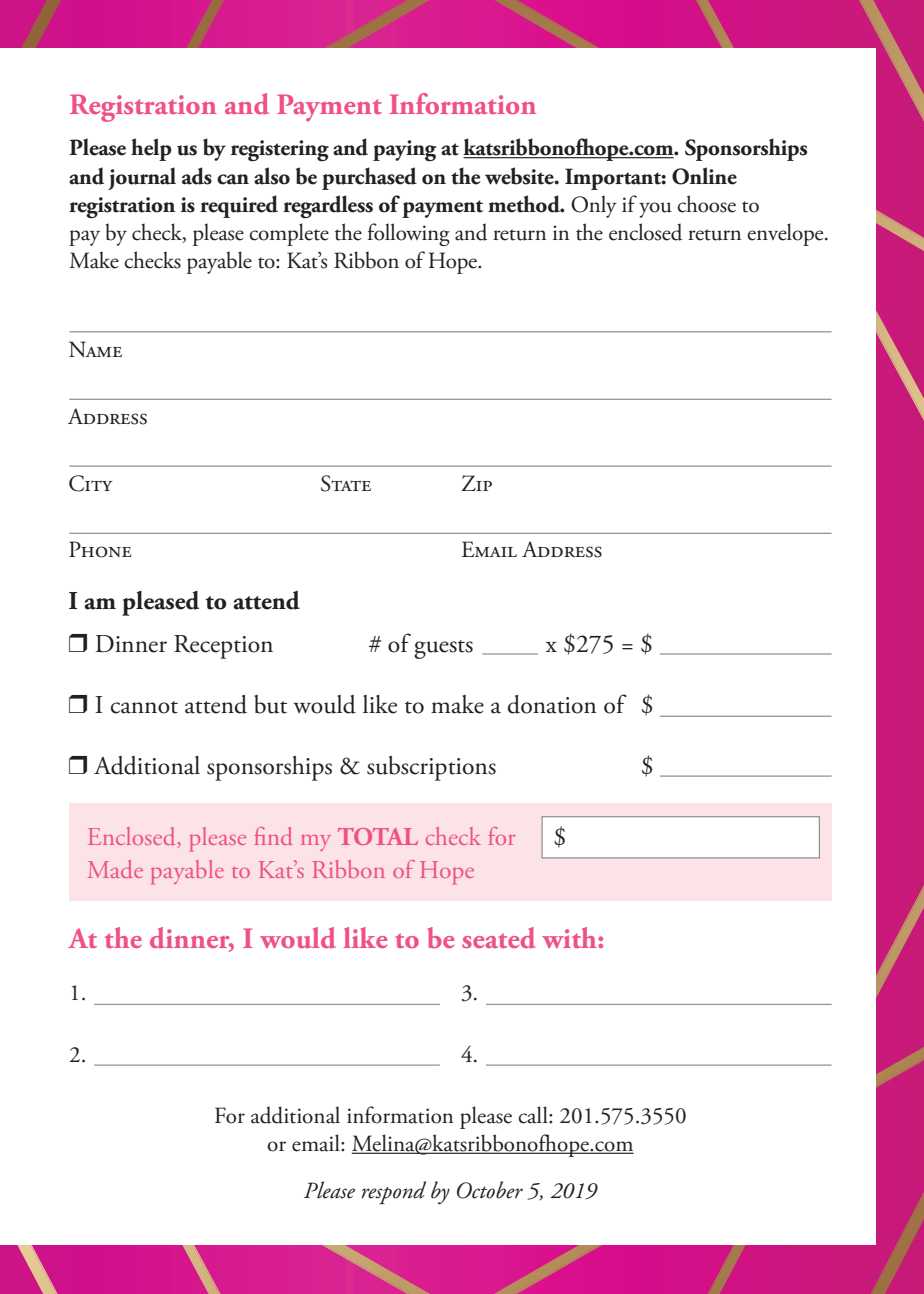 Image resolution: width=924 pixels, height=1294 pixels. I want to click on cannot, so click(144, 707).
